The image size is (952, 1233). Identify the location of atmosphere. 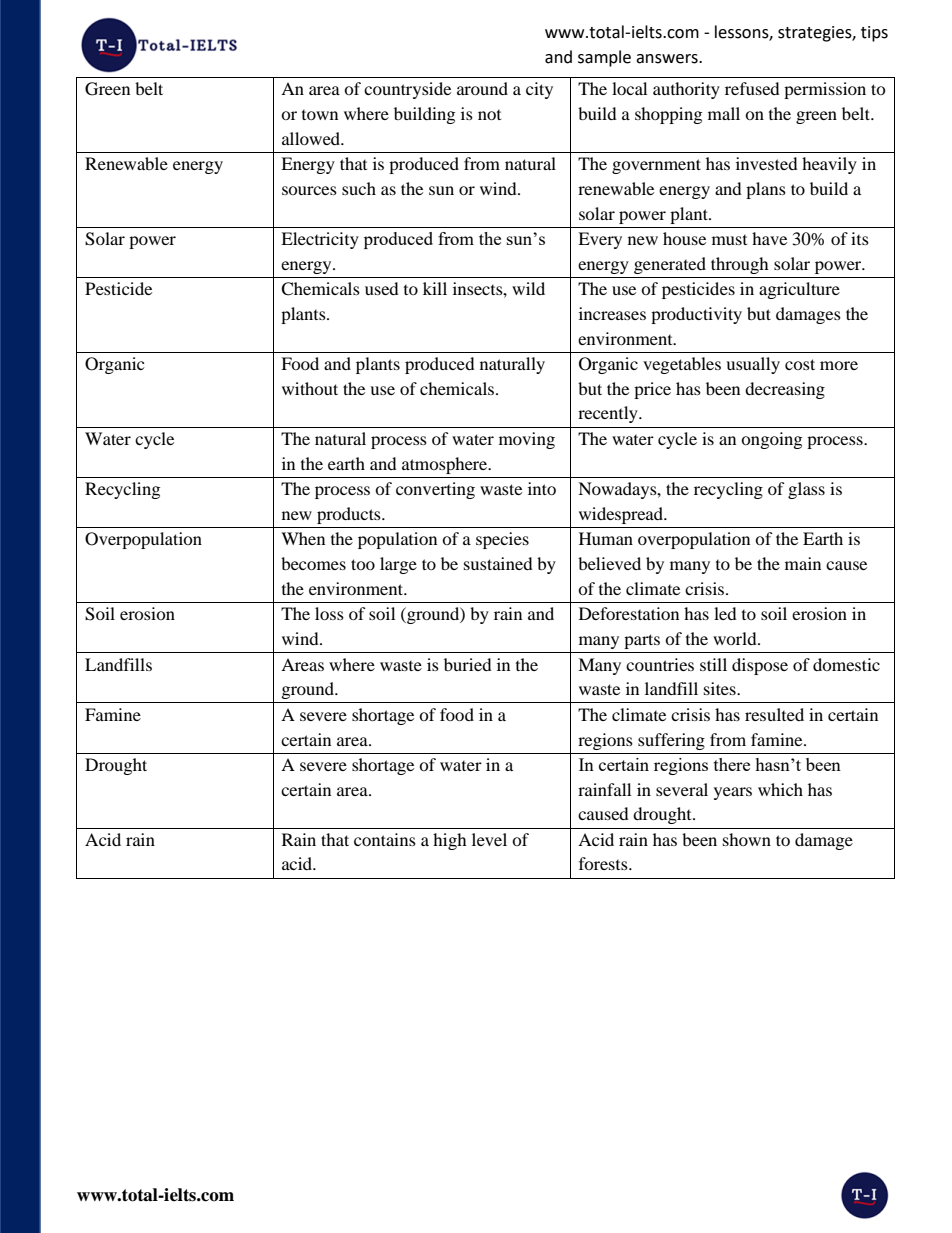
(446, 465).
